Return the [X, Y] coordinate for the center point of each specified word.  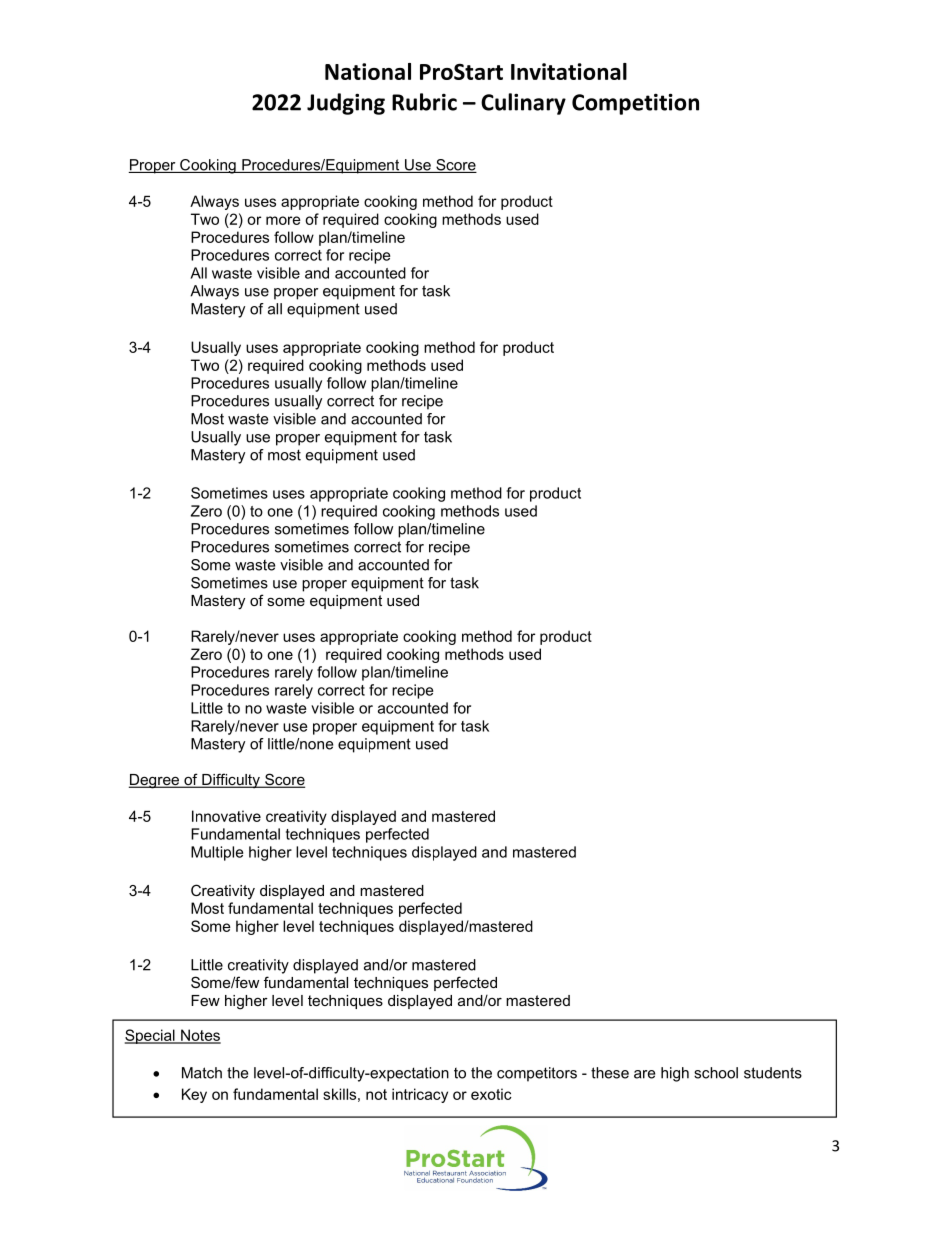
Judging [346, 104]
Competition [635, 104]
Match [202, 1073]
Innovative [226, 816]
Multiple [217, 853]
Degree [155, 781]
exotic [491, 1094]
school [716, 1073]
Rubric [424, 102]
